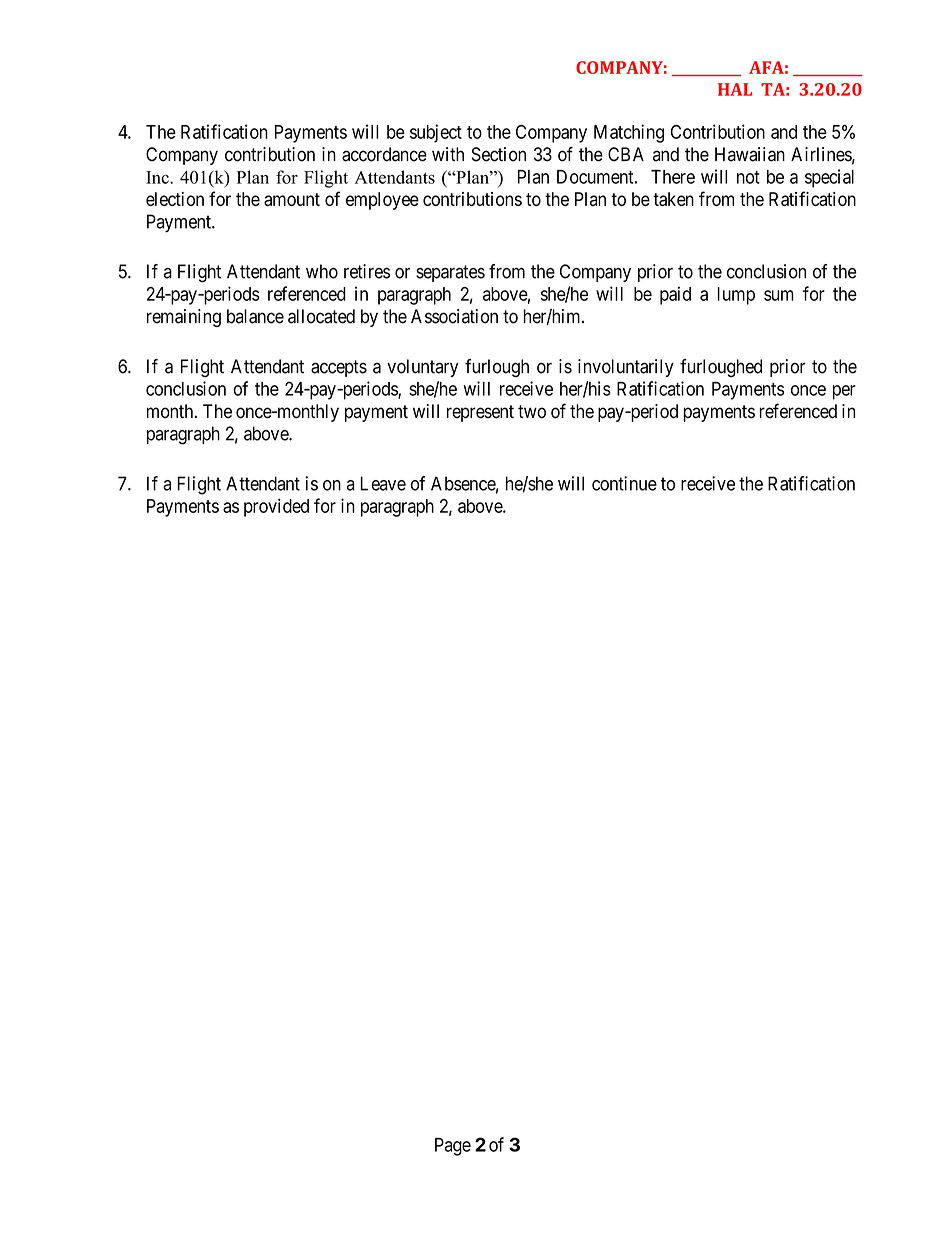 This screenshot has height=1233, width=952. Describe the element at coordinates (624, 483) in the screenshot. I see `continue` at that location.
